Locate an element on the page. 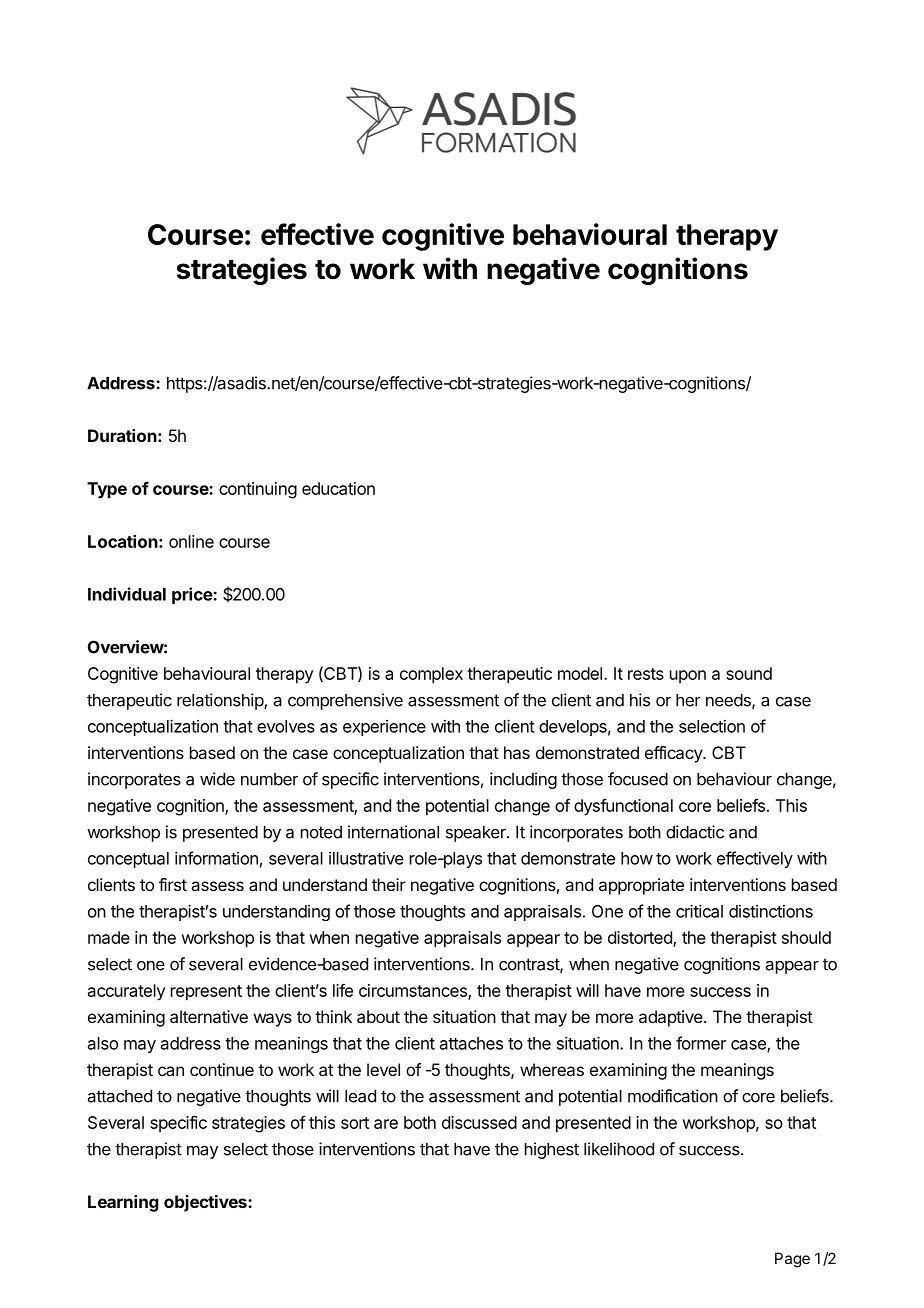 This document has width=924, height=1308. education is located at coordinates (338, 488).
